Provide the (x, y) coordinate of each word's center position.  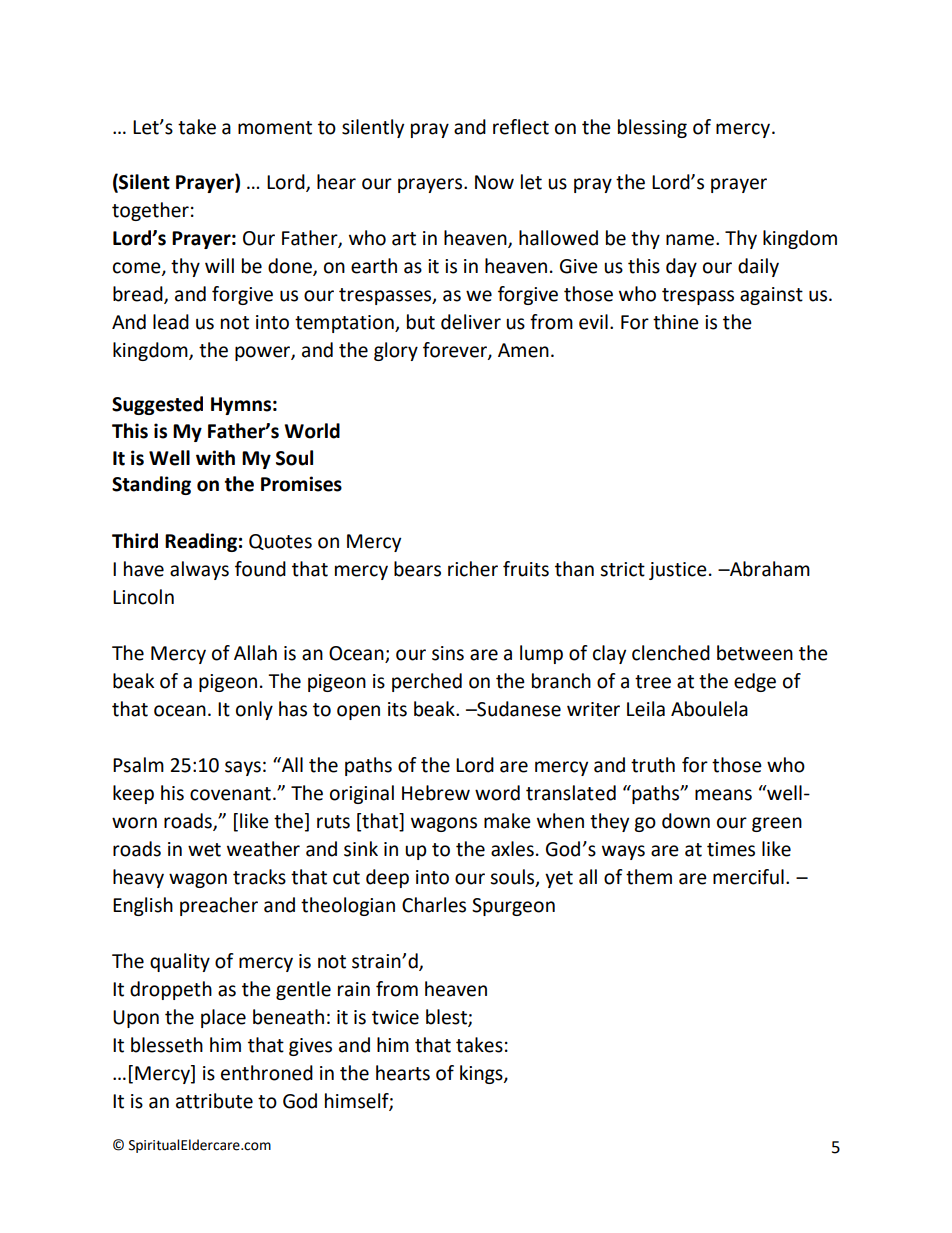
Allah (255, 653)
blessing (652, 128)
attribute (214, 1101)
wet (204, 850)
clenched (671, 653)
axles (512, 849)
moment (275, 128)
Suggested (157, 405)
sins (448, 653)
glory (396, 351)
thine (676, 322)
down (686, 821)
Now (494, 182)
